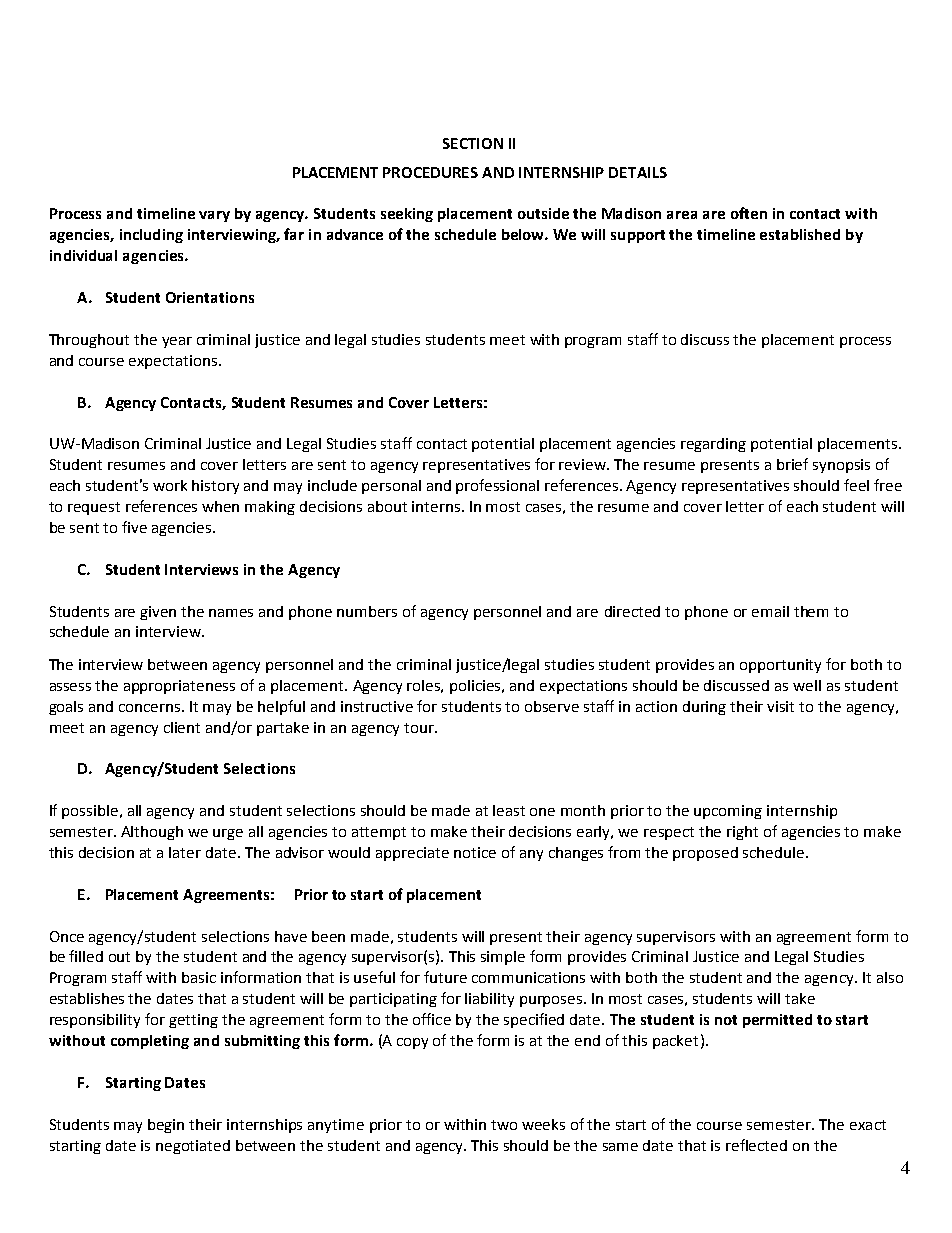 The image size is (952, 1233). Describe the element at coordinates (182, 727) in the image. I see `client` at that location.
